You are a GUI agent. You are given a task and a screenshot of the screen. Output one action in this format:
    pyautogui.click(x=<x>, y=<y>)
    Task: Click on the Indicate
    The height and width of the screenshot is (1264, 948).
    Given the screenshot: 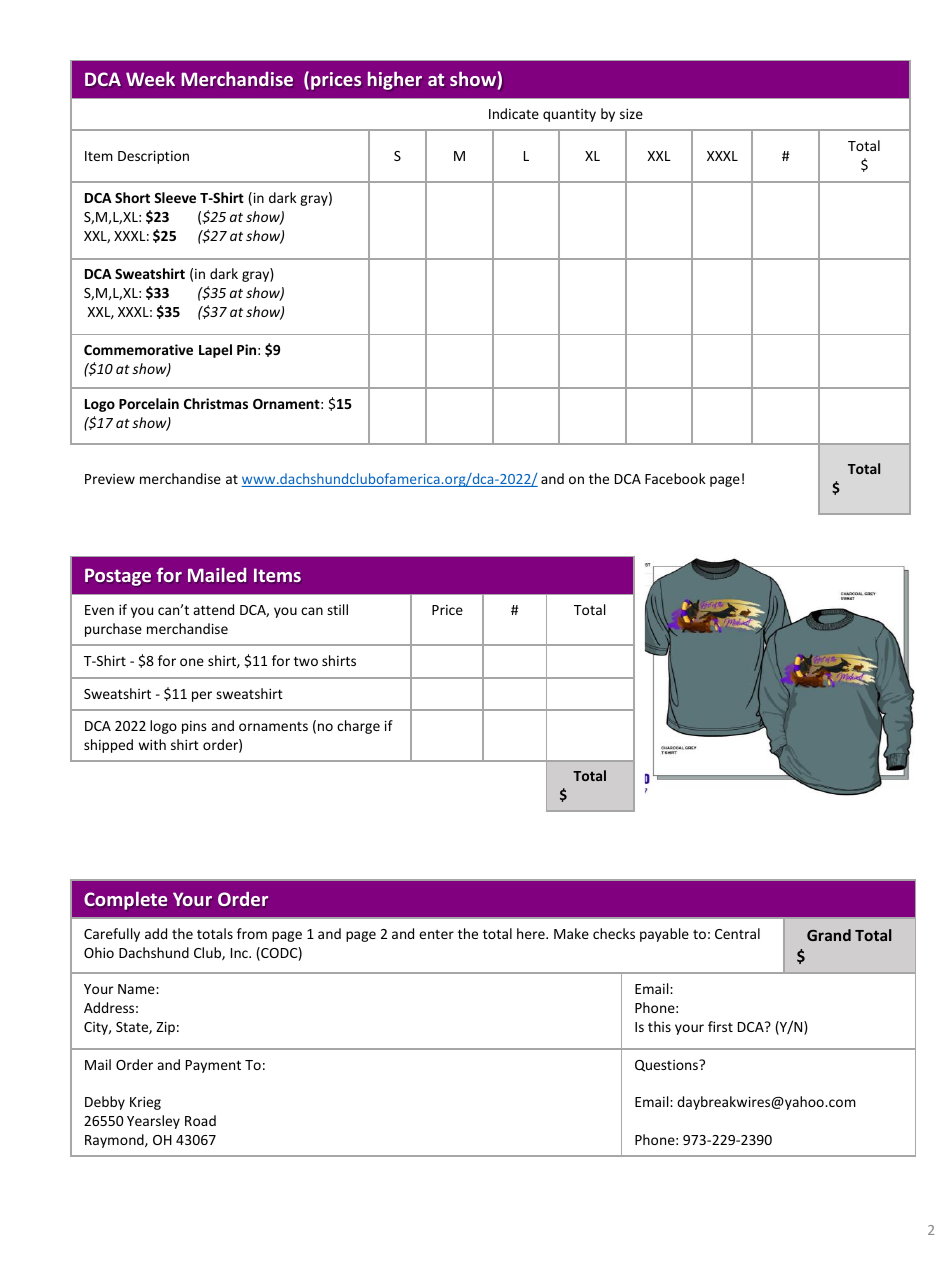 What is the action you would take?
    pyautogui.click(x=514, y=113)
